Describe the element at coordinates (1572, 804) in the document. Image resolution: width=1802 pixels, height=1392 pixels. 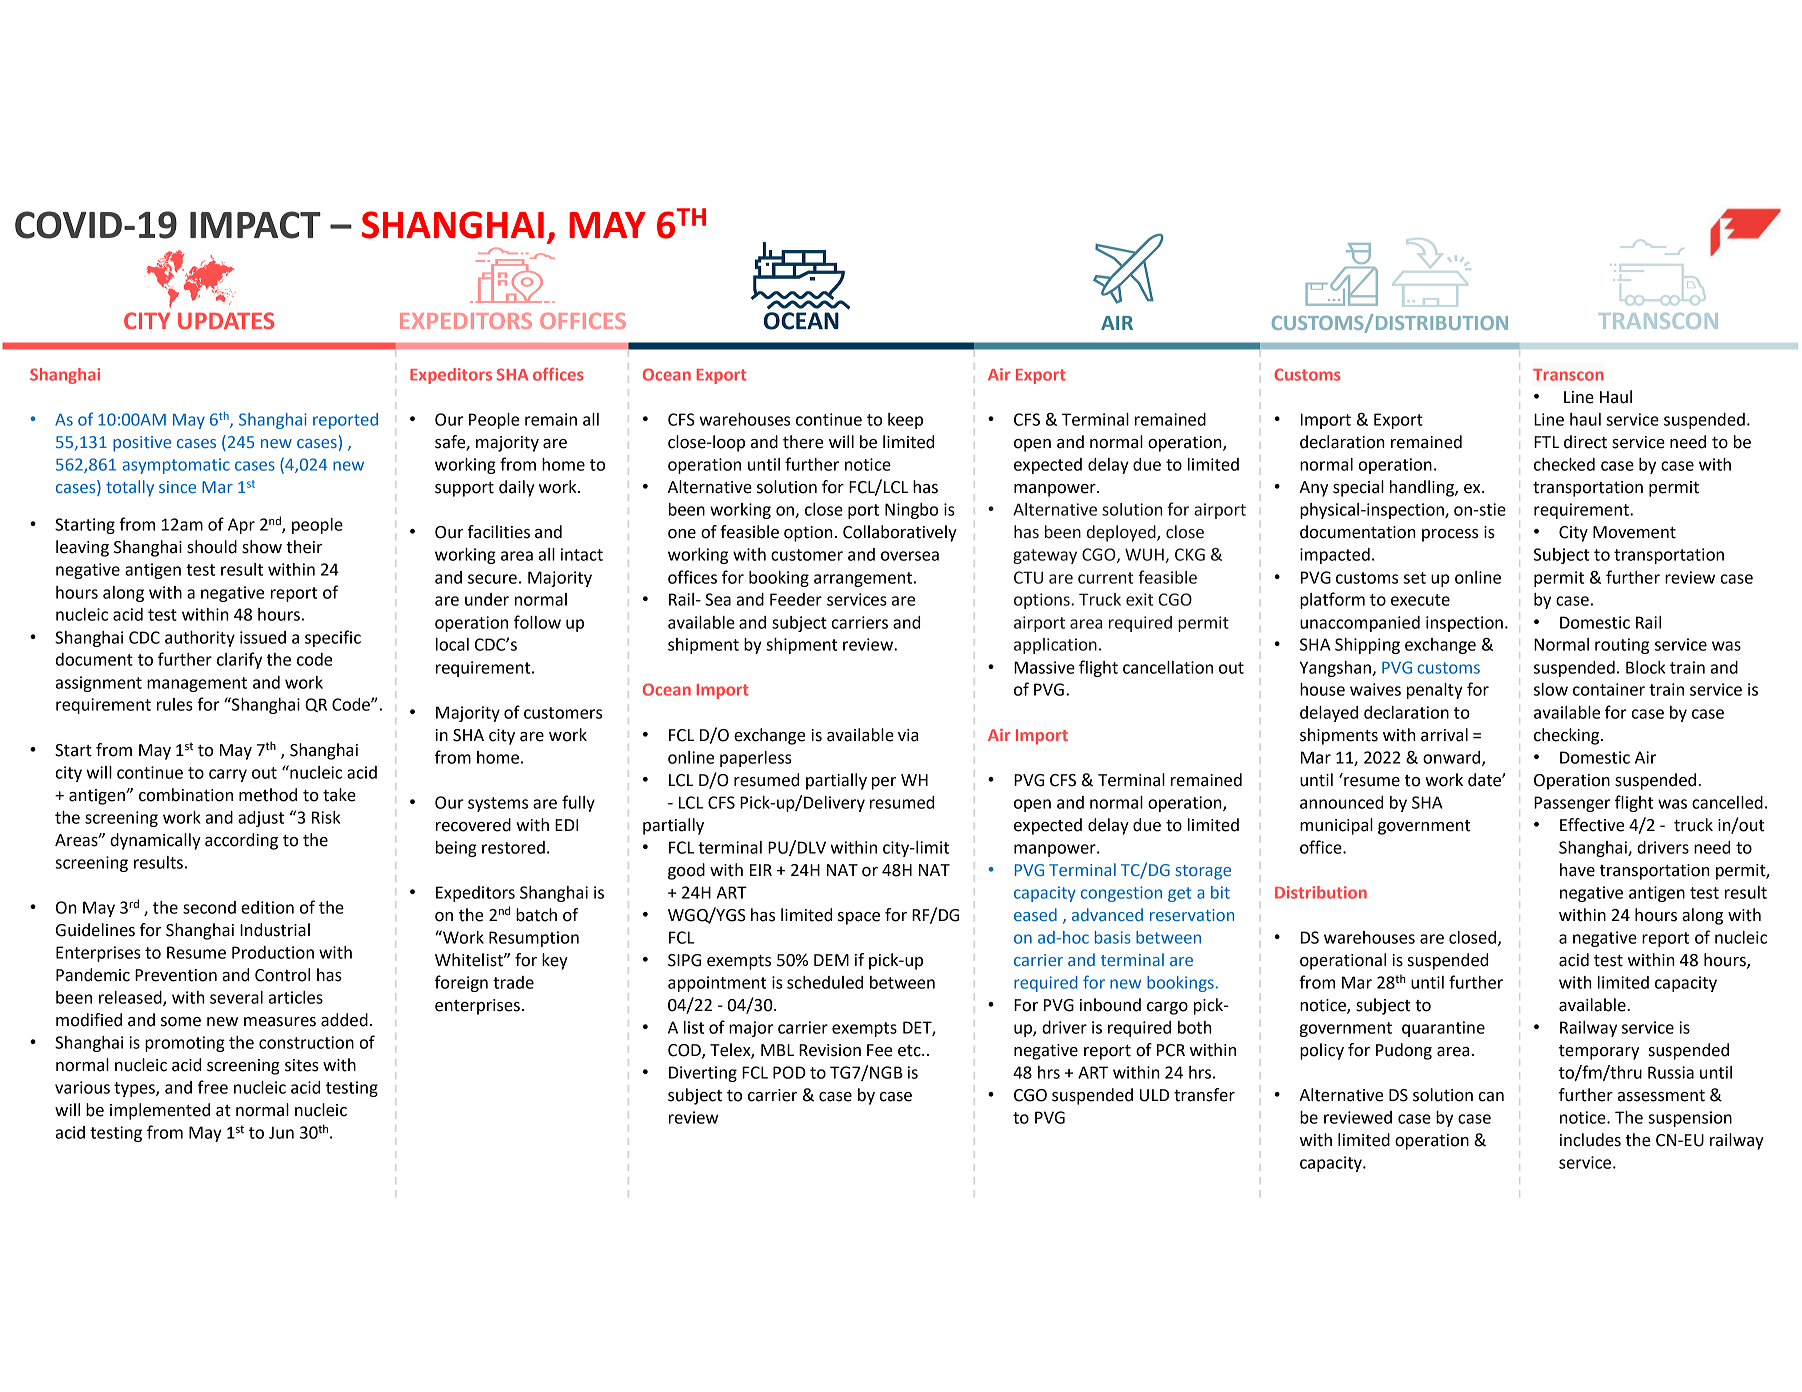
I see `Passenger` at that location.
